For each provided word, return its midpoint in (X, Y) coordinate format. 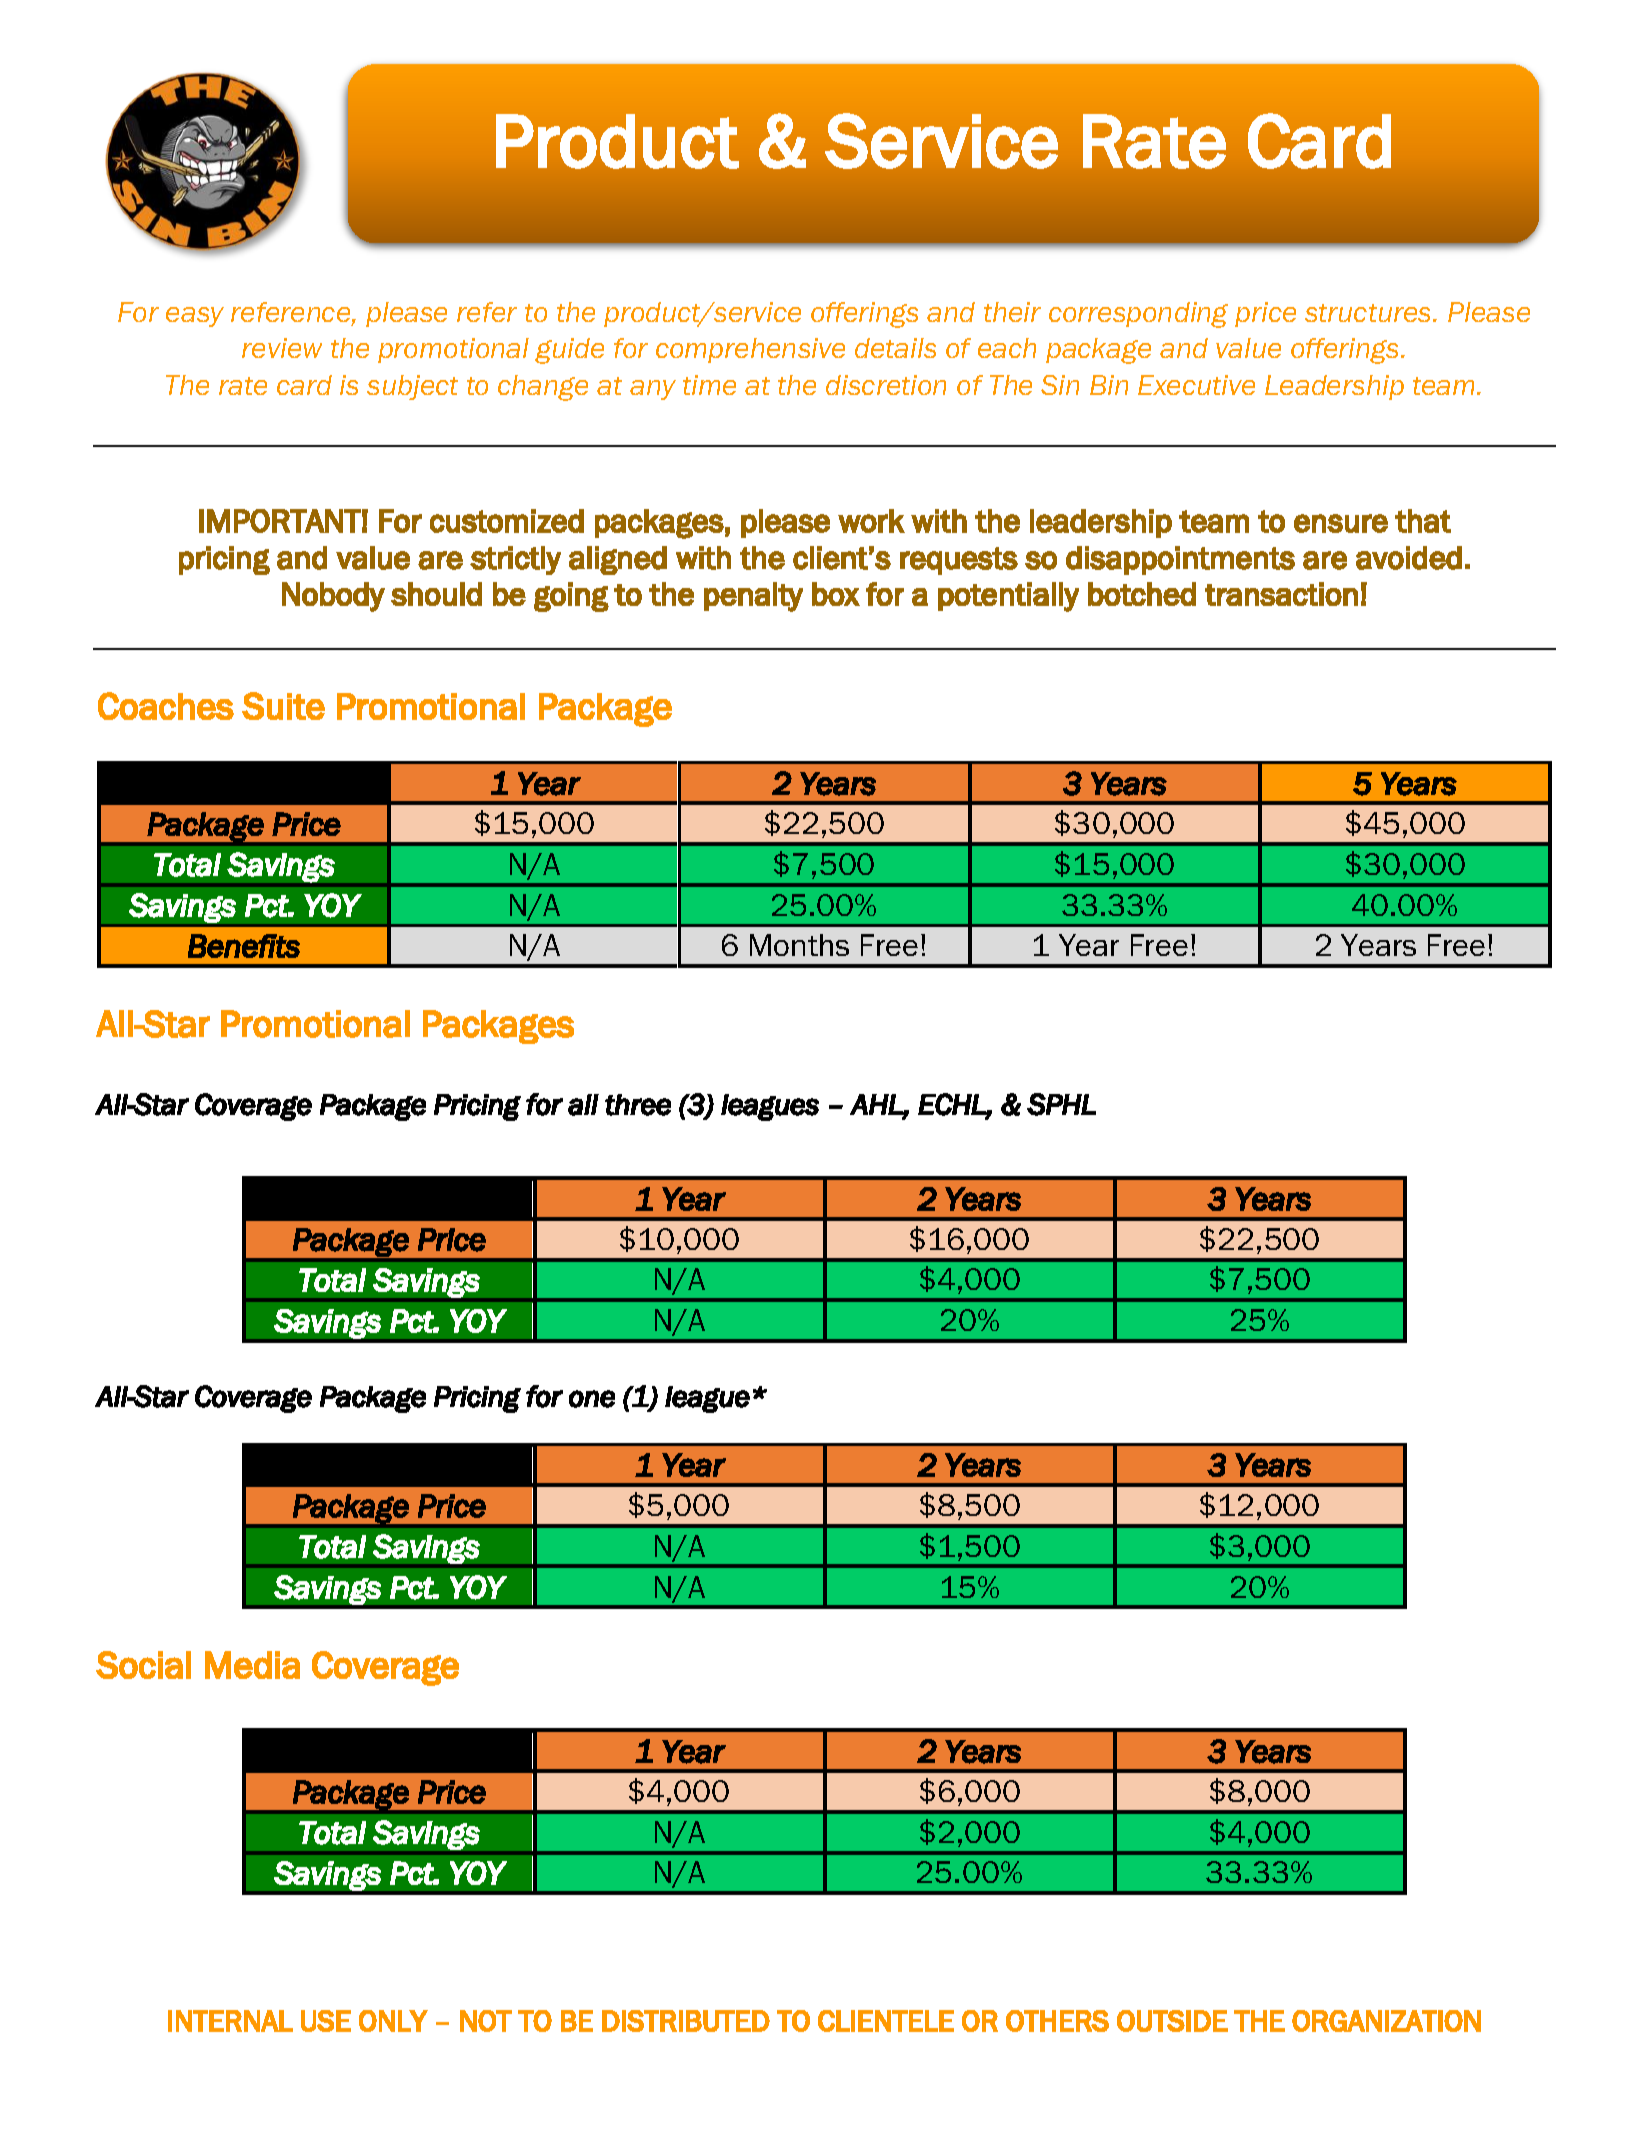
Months (799, 945)
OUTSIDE (1172, 2021)
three (638, 1105)
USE (326, 2021)
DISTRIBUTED (686, 2021)
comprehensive (750, 350)
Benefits (244, 946)
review (282, 348)
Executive (1196, 385)
